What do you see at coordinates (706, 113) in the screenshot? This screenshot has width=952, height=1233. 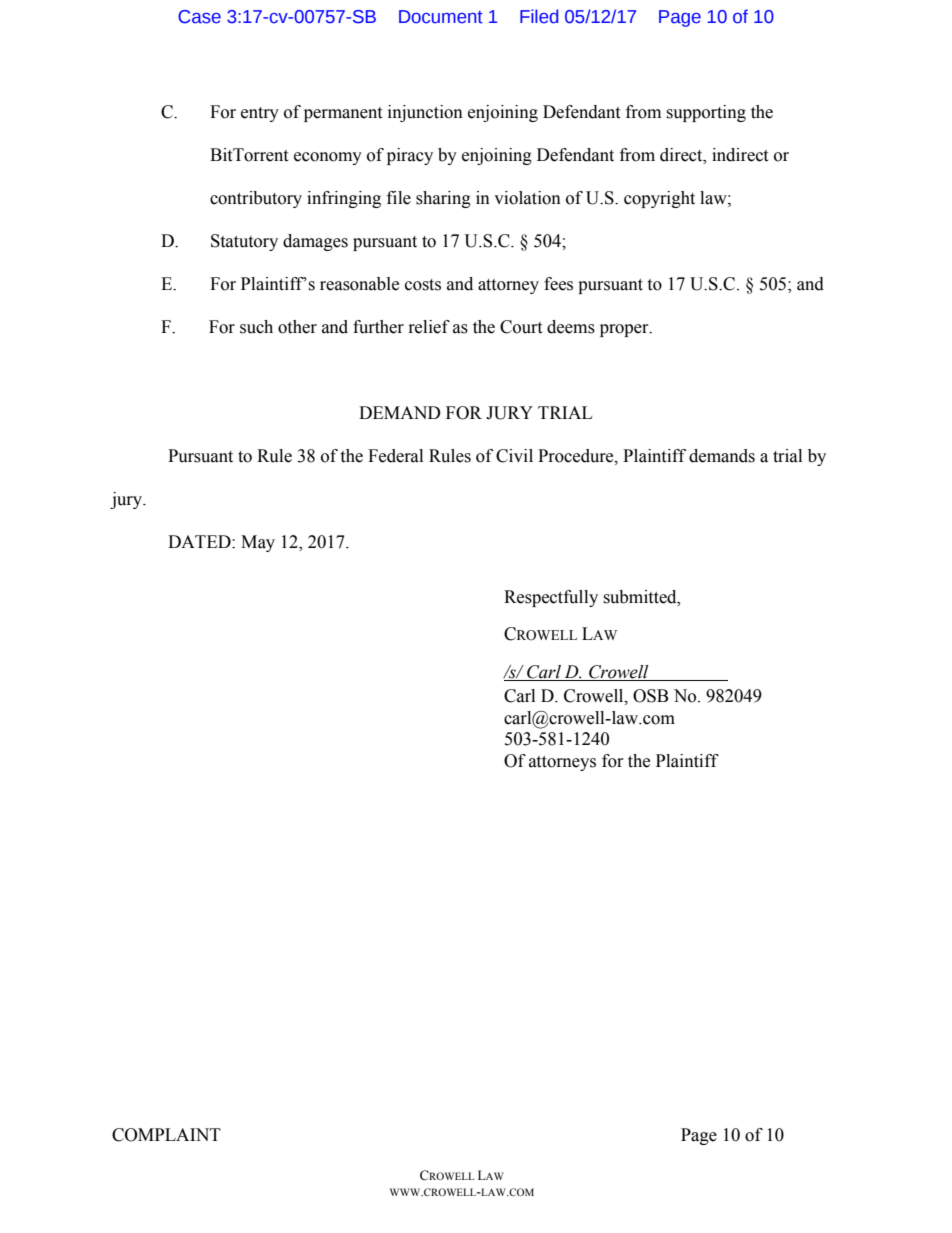 I see `supporting` at bounding box center [706, 113].
